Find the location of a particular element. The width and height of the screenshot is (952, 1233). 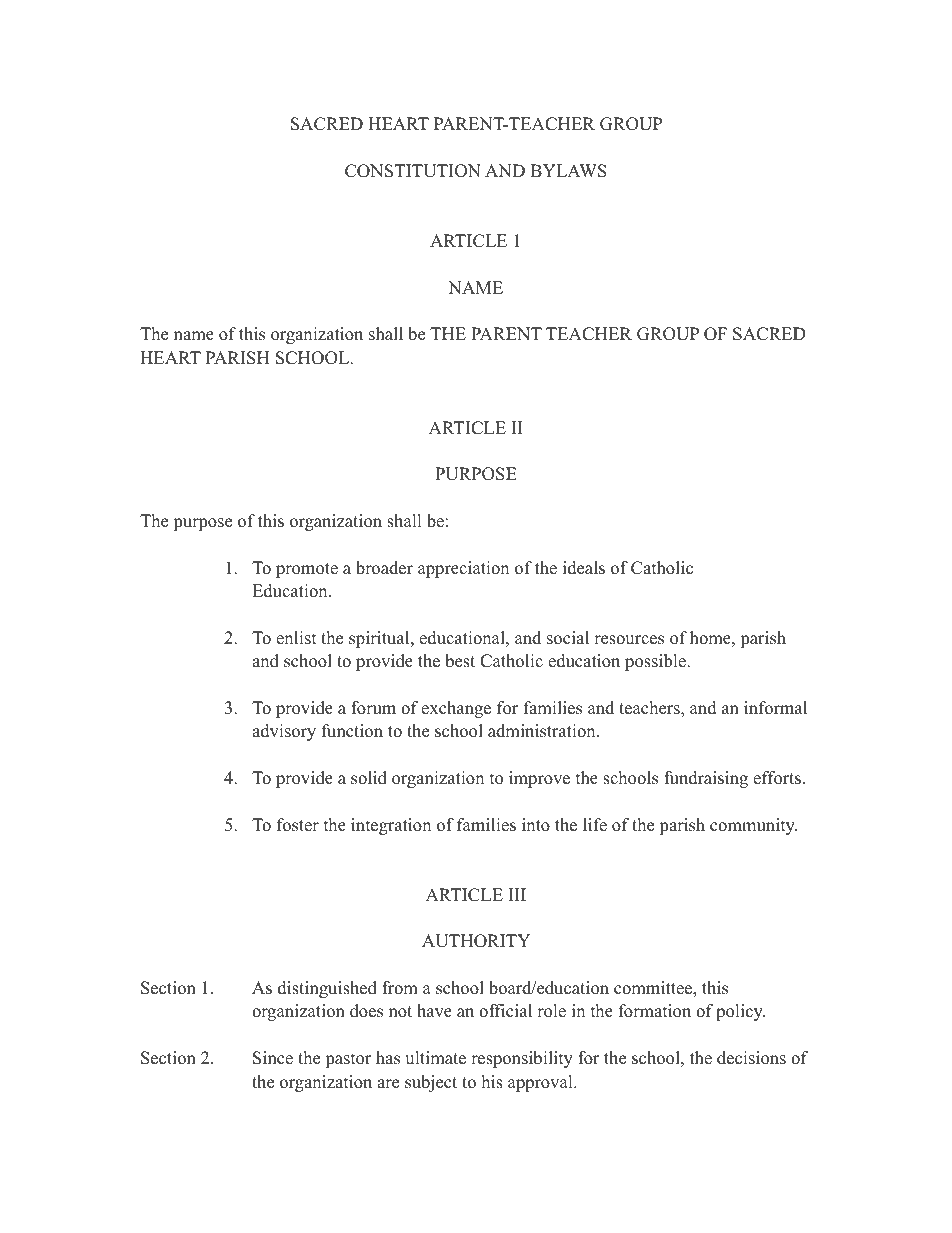

appreciation is located at coordinates (463, 569).
